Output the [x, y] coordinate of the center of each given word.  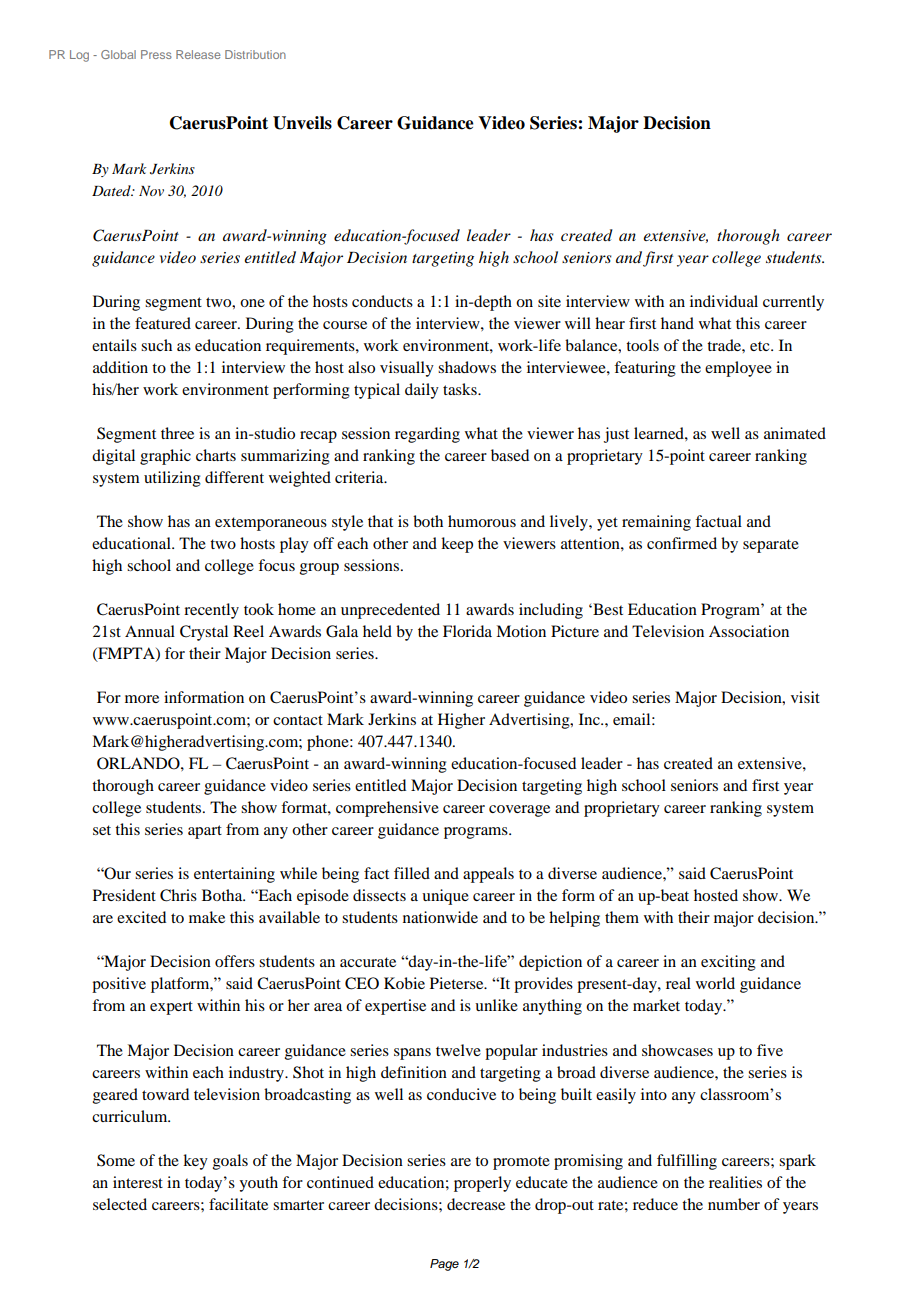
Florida [467, 631]
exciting [728, 963]
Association [749, 631]
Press [156, 54]
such [156, 345]
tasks [461, 389]
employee [738, 369]
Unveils [302, 123]
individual [724, 301]
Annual [150, 631]
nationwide [440, 917]
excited [141, 917]
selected [120, 1204]
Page [444, 1265]
